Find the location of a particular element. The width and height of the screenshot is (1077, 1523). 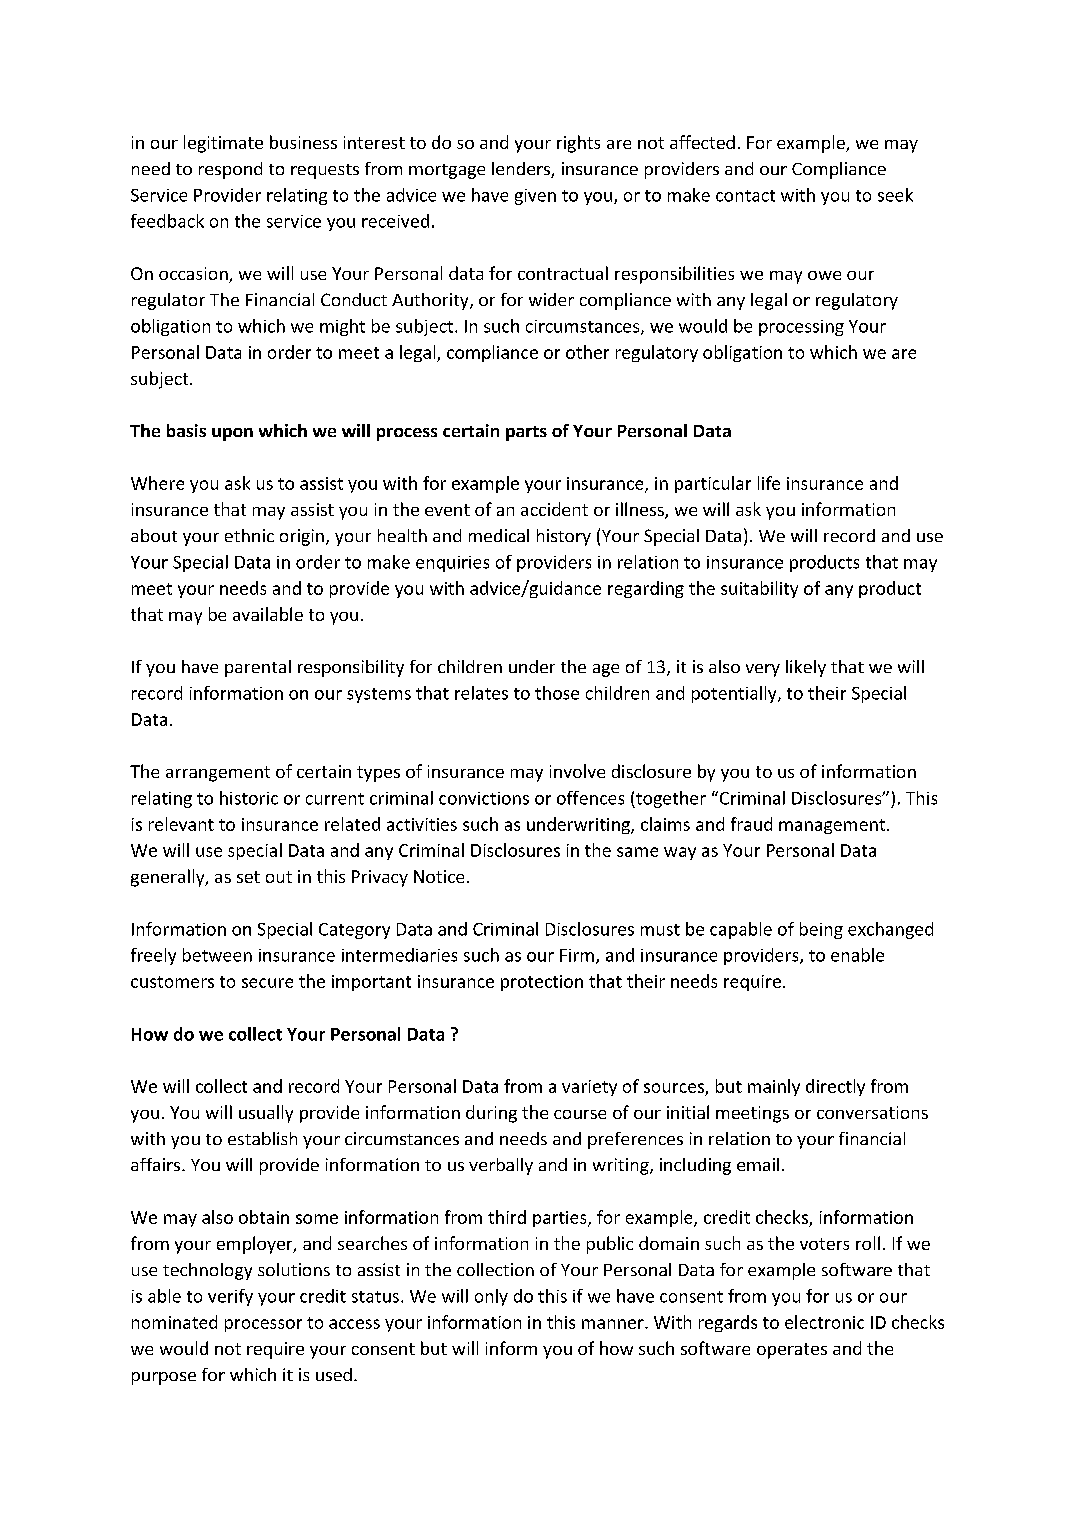

verify is located at coordinates (230, 1297).
